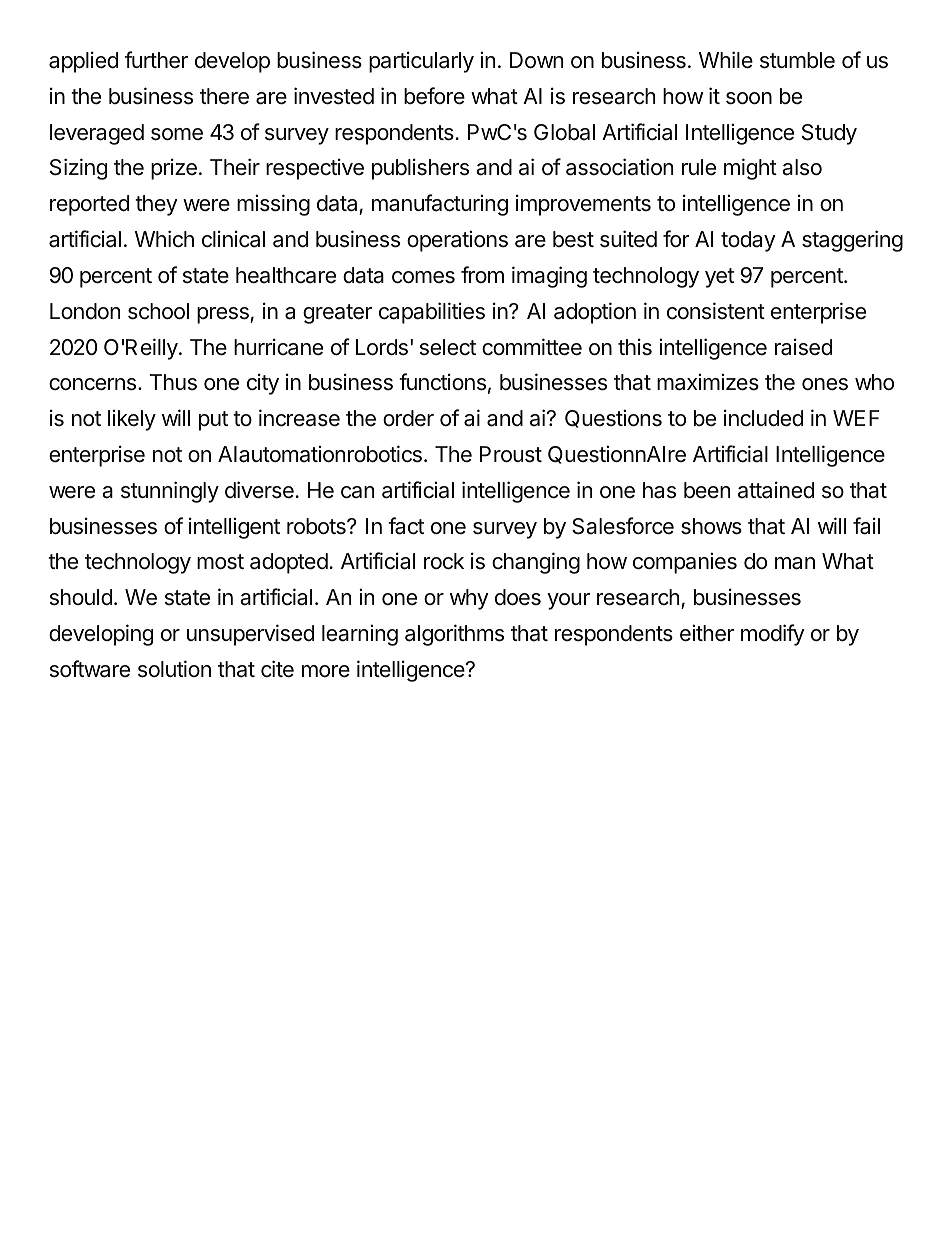  I want to click on stumble, so click(797, 60).
